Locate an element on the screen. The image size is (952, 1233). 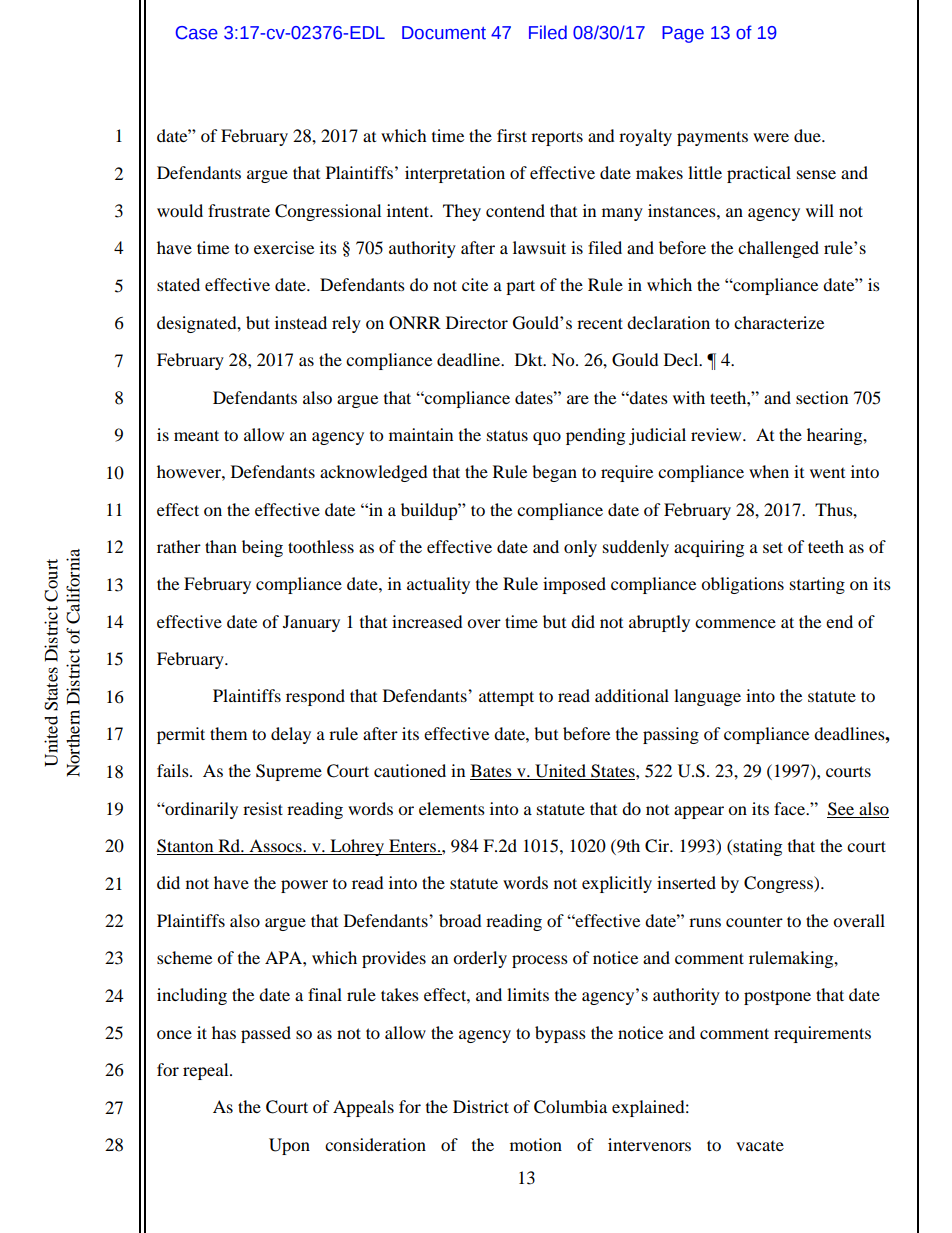
being is located at coordinates (262, 548).
